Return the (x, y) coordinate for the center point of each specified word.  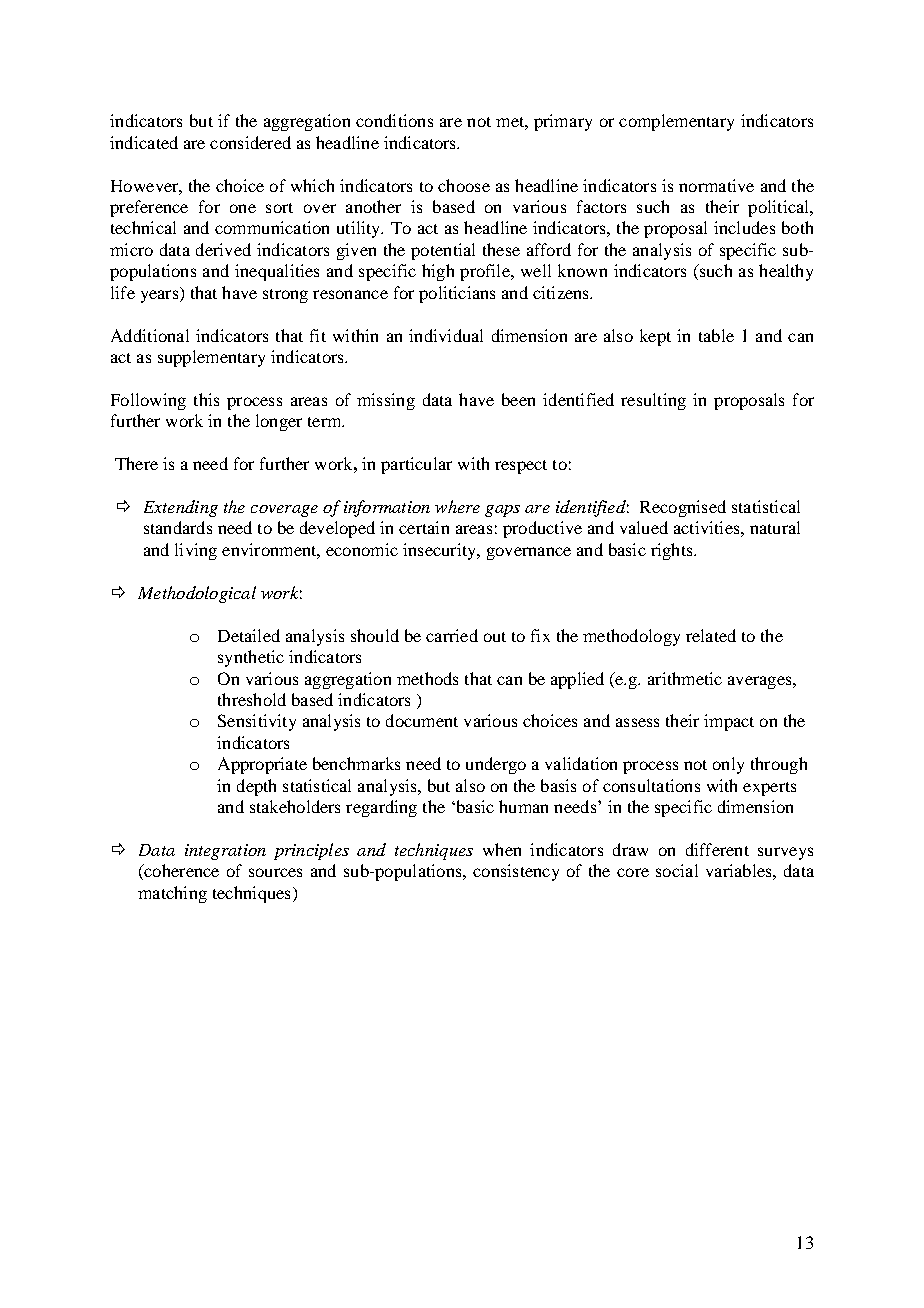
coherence (180, 872)
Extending (181, 508)
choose (464, 185)
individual (446, 335)
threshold (252, 699)
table (716, 335)
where (457, 506)
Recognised (683, 508)
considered (250, 142)
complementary (676, 122)
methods (427, 678)
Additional (150, 335)
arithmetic (685, 678)
